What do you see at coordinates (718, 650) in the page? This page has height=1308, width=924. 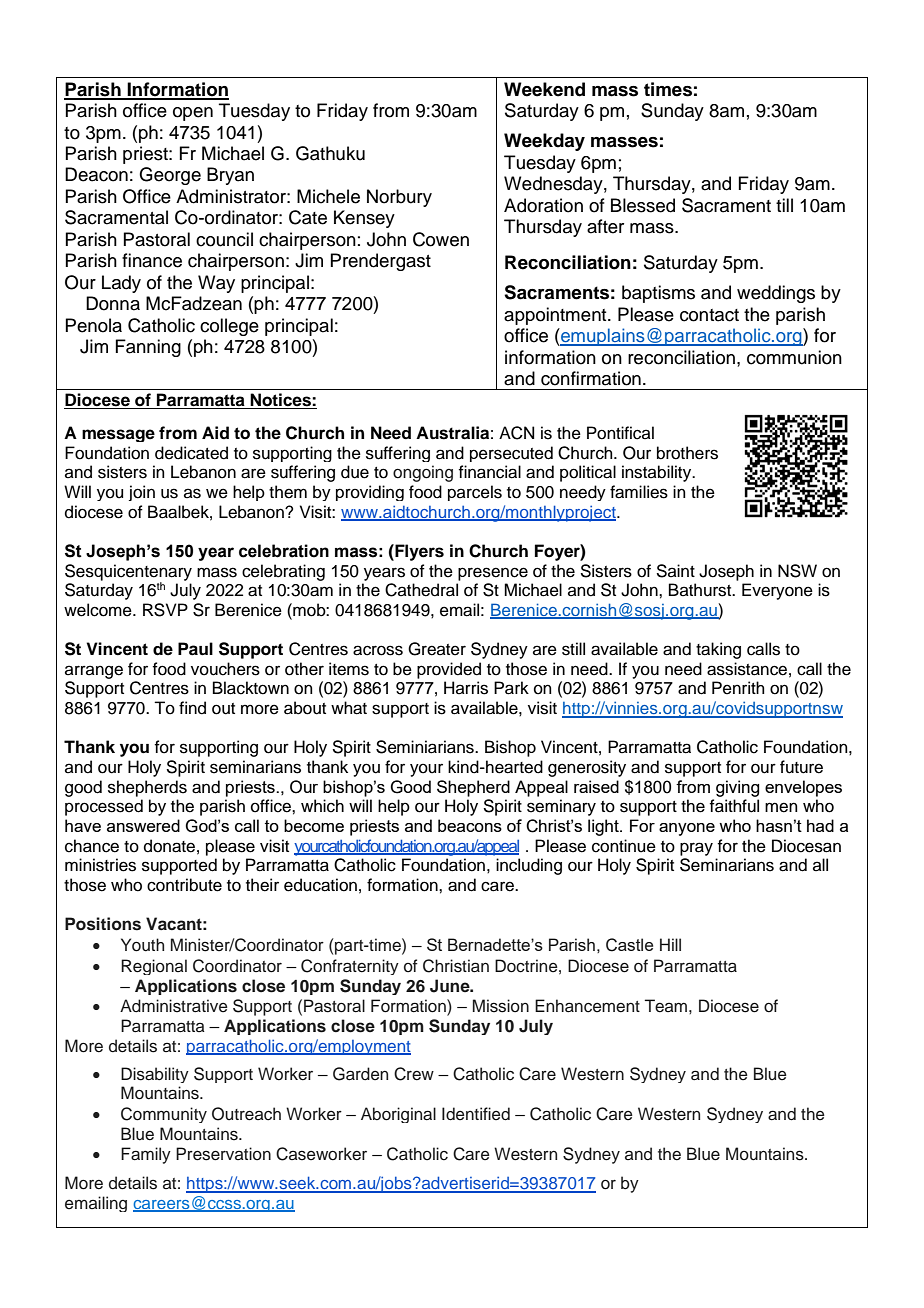 I see `taking` at bounding box center [718, 650].
